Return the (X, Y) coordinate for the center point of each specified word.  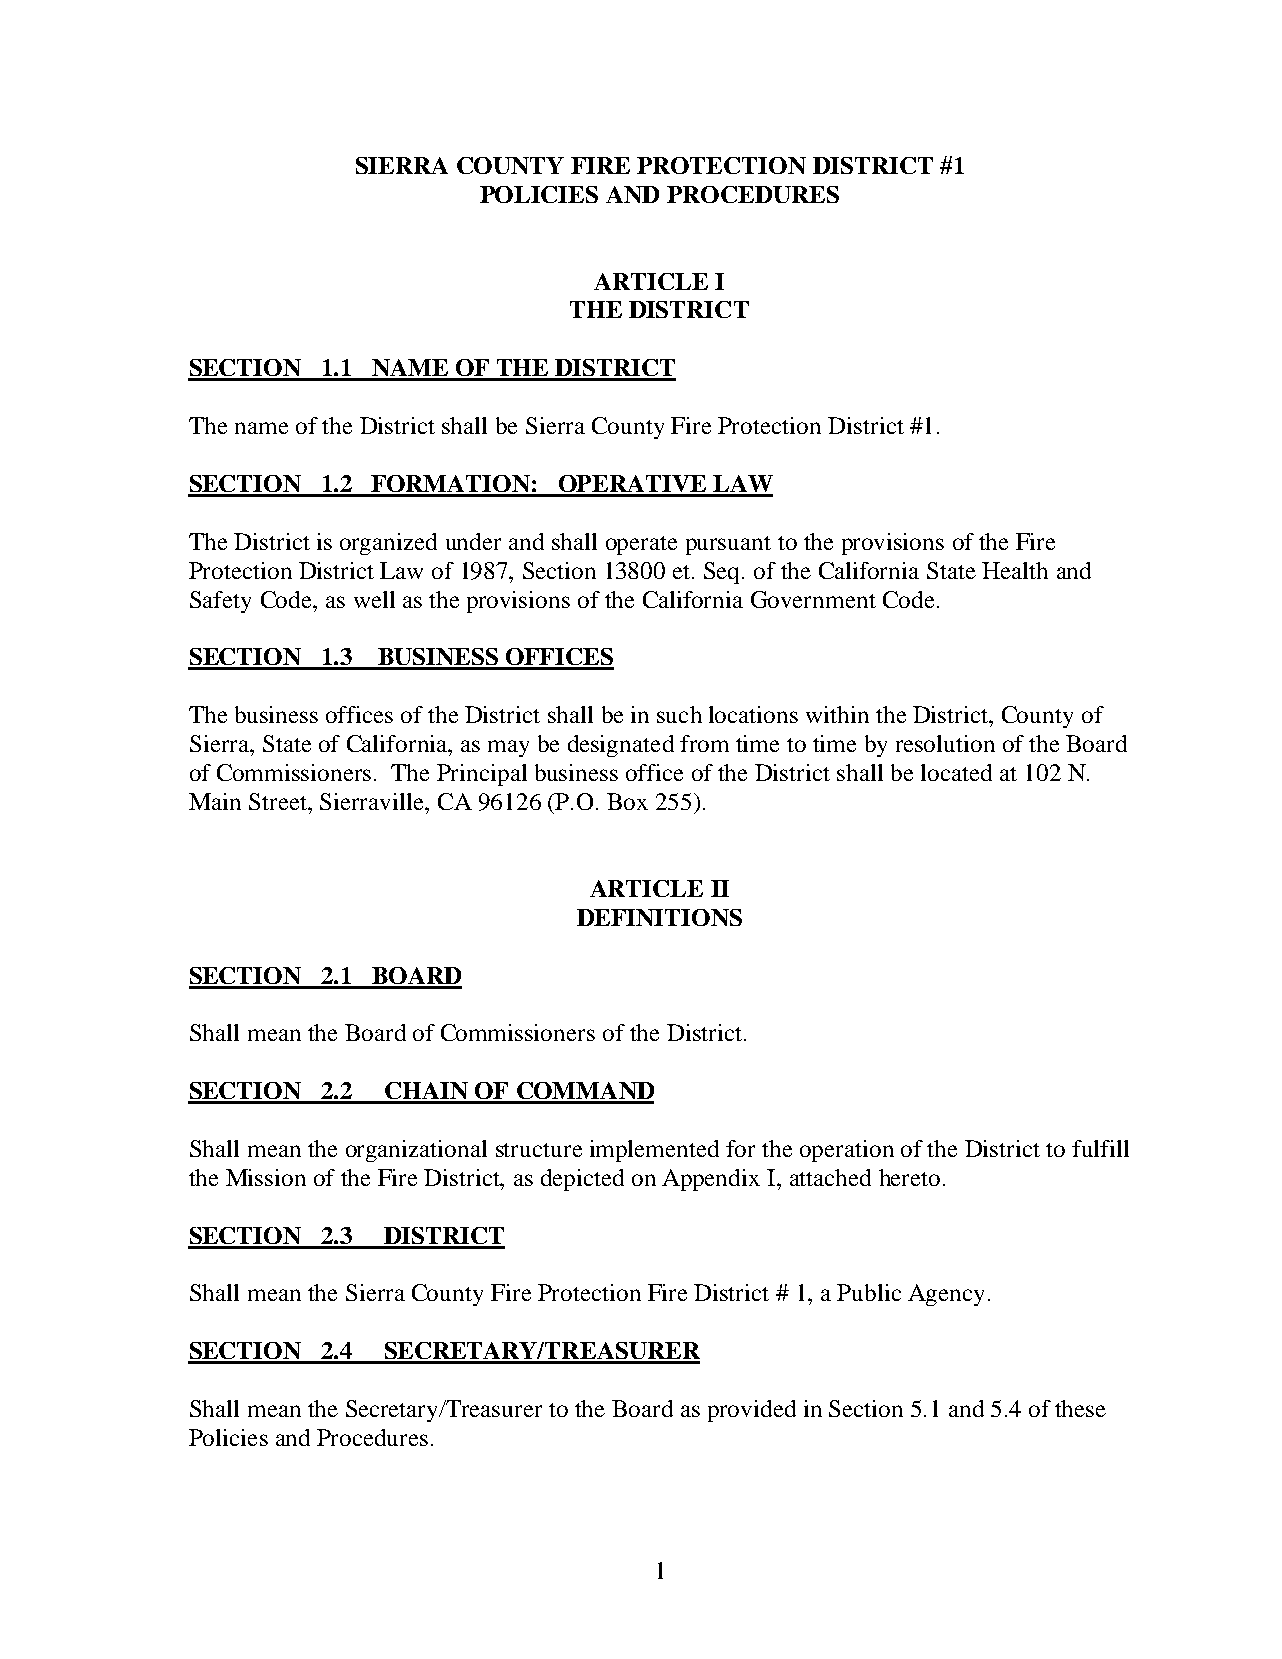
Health (1015, 570)
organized (388, 544)
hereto (909, 1177)
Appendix (711, 1180)
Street (279, 801)
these (1080, 1408)
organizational (416, 1151)
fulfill (1100, 1148)
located (956, 772)
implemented (654, 1151)
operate (641, 545)
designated (621, 746)
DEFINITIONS (659, 917)
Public (869, 1292)
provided (752, 1411)
